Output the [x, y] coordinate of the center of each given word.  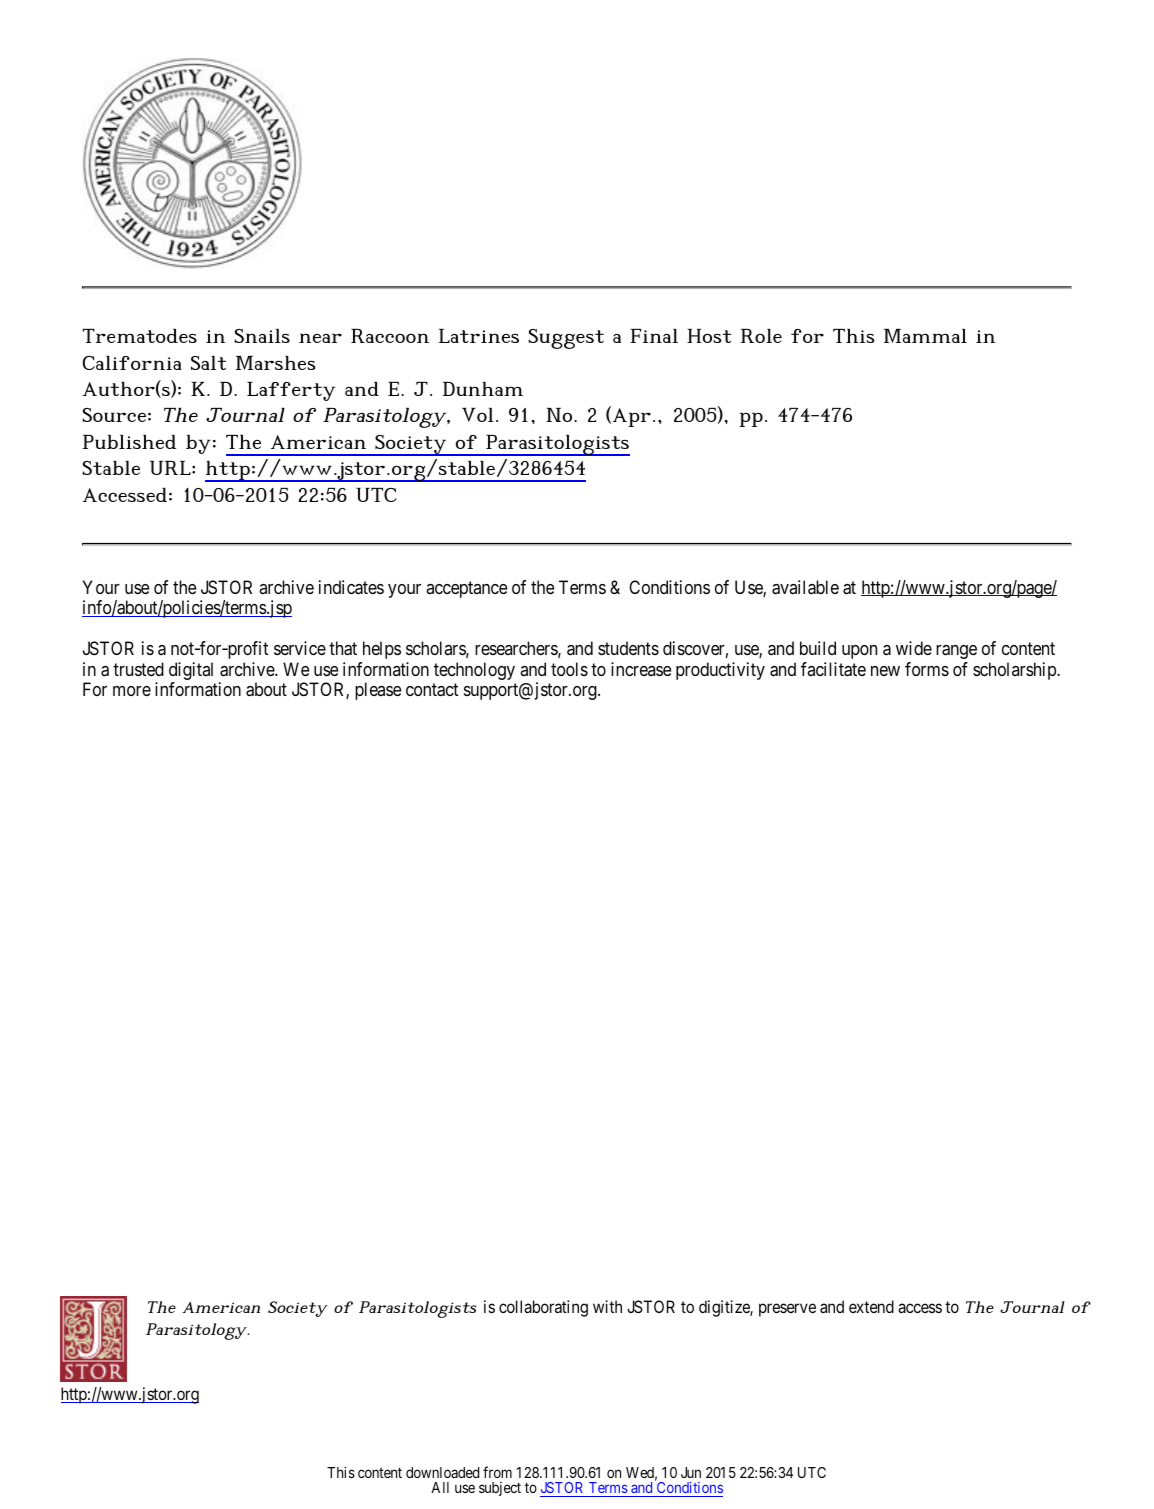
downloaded [442, 1472]
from [497, 1472]
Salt [208, 363]
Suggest [566, 339]
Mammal [925, 336]
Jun [691, 1472]
